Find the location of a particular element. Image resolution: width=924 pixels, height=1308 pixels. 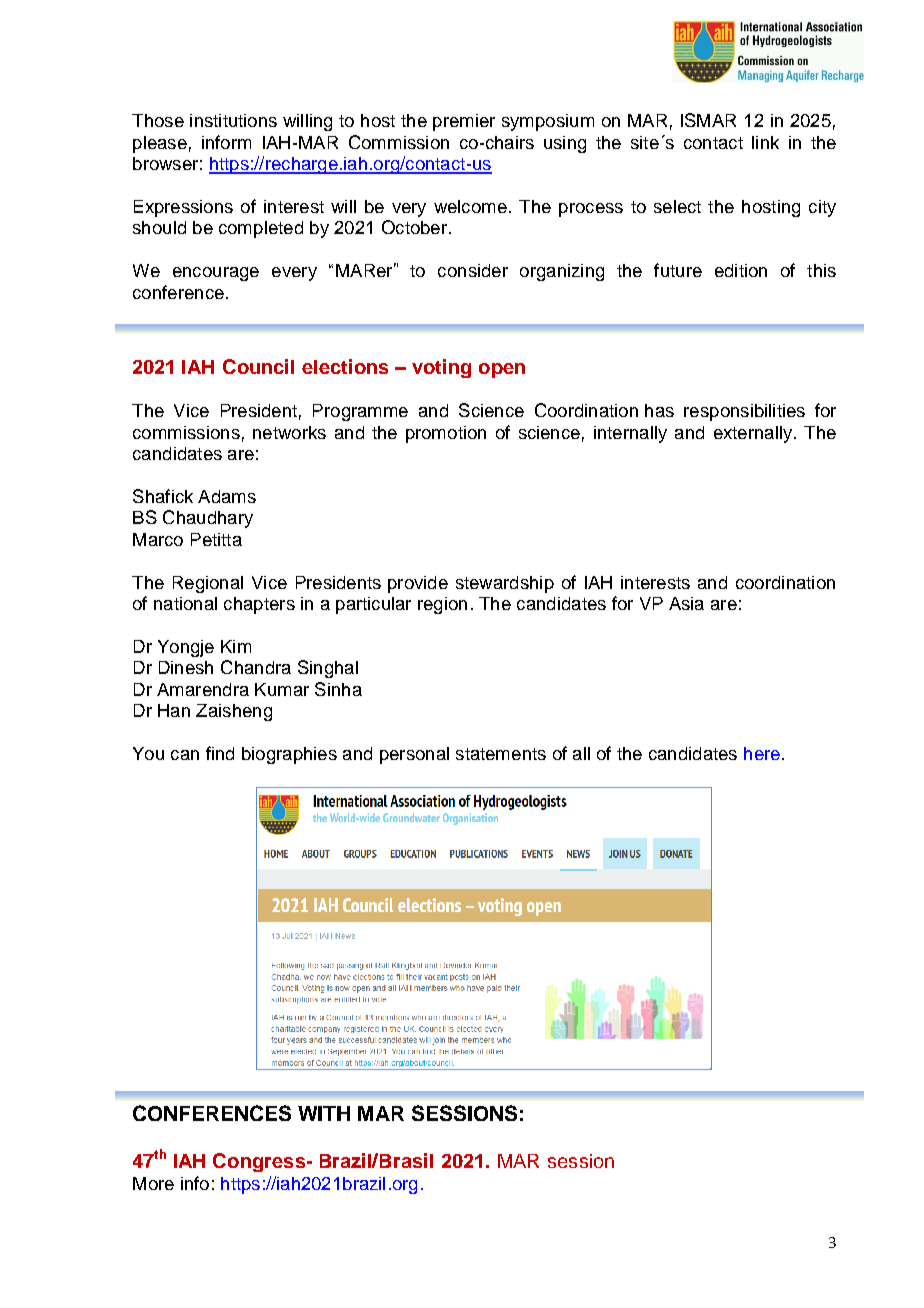

WITH is located at coordinates (324, 1113).
